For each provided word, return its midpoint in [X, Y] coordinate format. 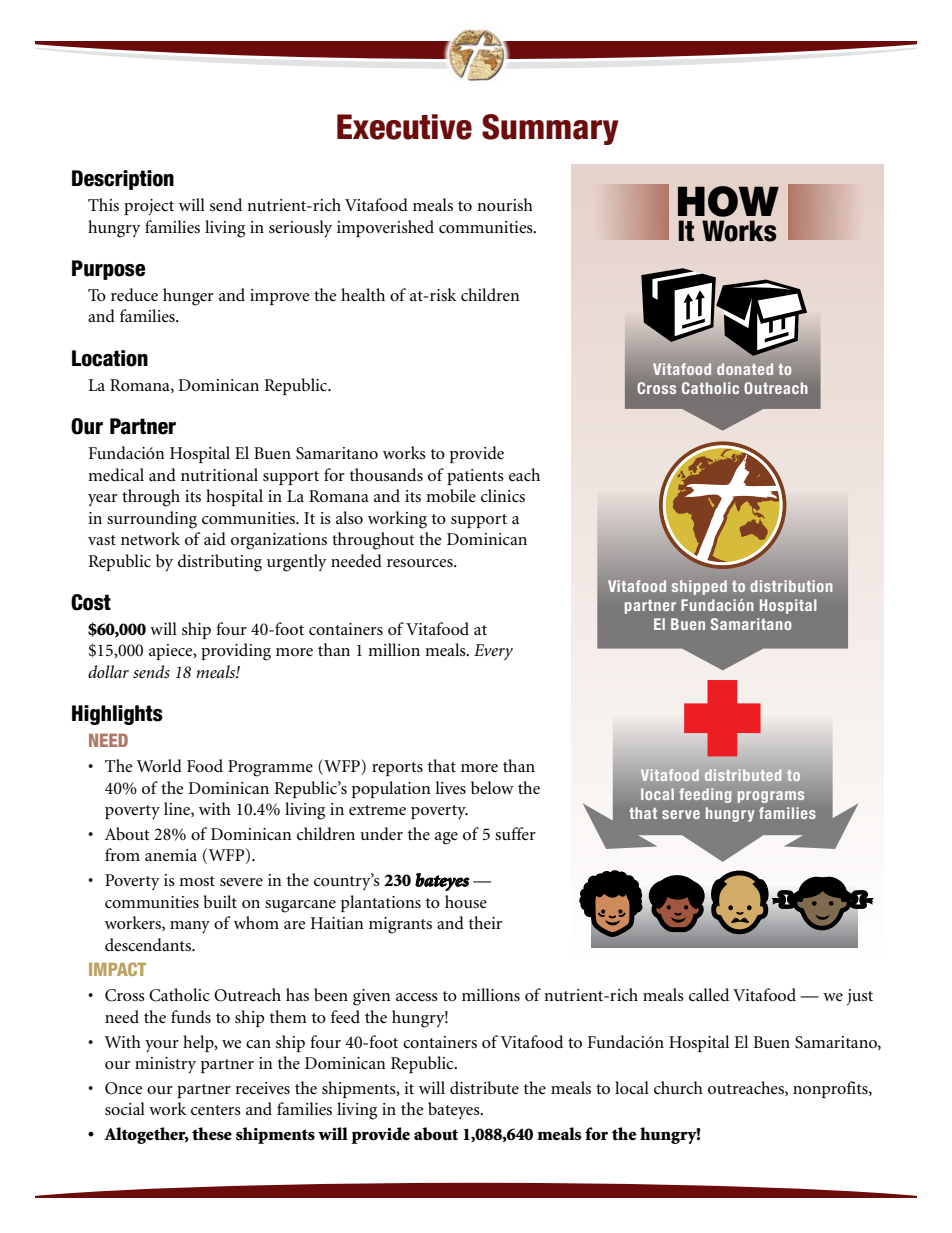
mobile [451, 496]
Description [123, 180]
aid [215, 538]
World [159, 766]
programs [771, 797]
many [190, 927]
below [492, 788]
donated [745, 369]
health [363, 294]
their [485, 923]
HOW [728, 201]
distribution [791, 586]
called [709, 995]
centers [216, 1110]
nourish [505, 204]
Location [110, 358]
